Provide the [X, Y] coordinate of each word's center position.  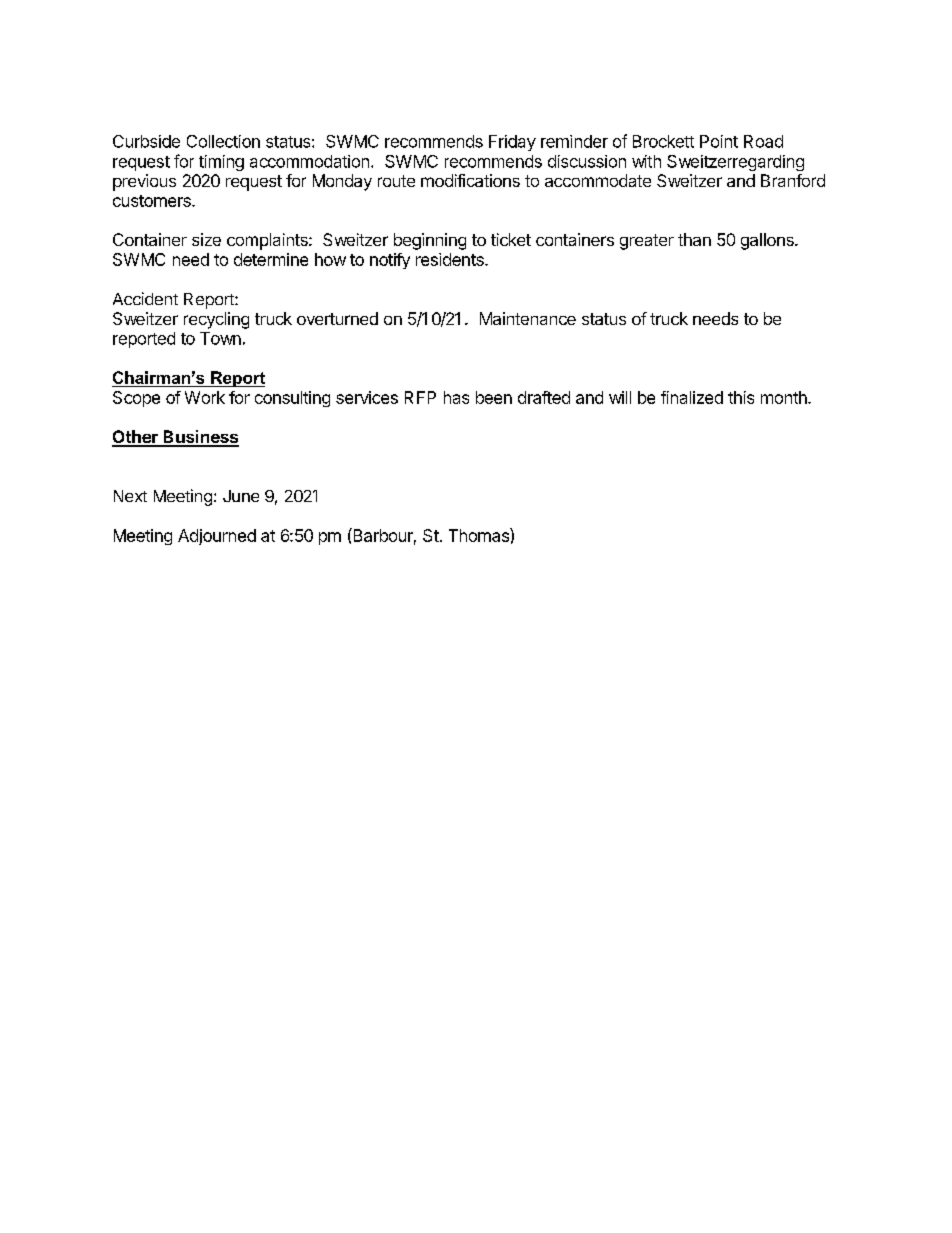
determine [271, 259]
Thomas [480, 535]
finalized [692, 397]
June [241, 496]
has [456, 397]
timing [221, 163]
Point [719, 141]
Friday [512, 143]
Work [205, 397]
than [694, 239]
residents [451, 259]
